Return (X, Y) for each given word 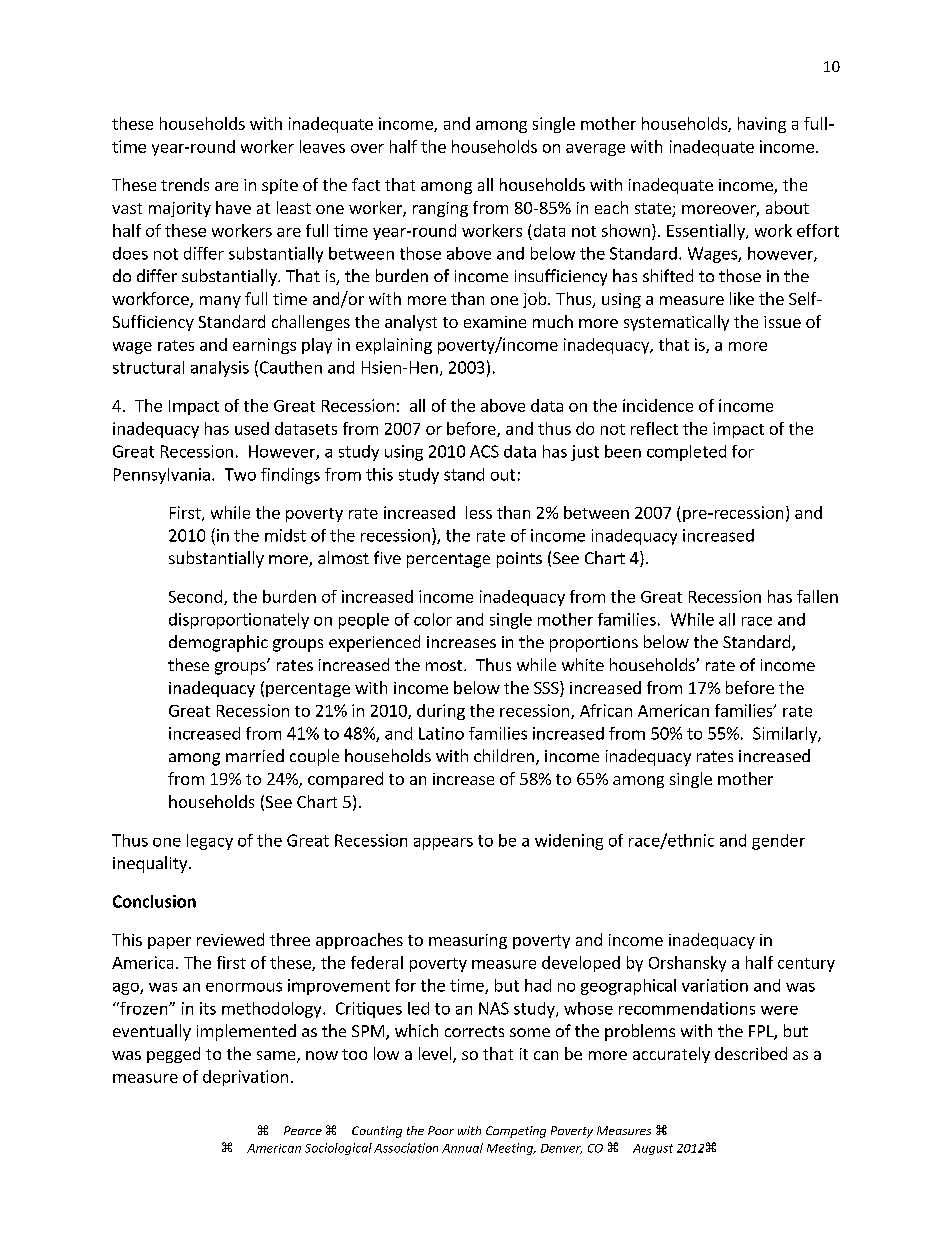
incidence (658, 405)
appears (443, 844)
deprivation (245, 1078)
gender (778, 842)
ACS (484, 451)
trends (185, 184)
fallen (817, 596)
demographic (218, 643)
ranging (440, 209)
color (433, 619)
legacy (210, 842)
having (762, 125)
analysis (220, 369)
